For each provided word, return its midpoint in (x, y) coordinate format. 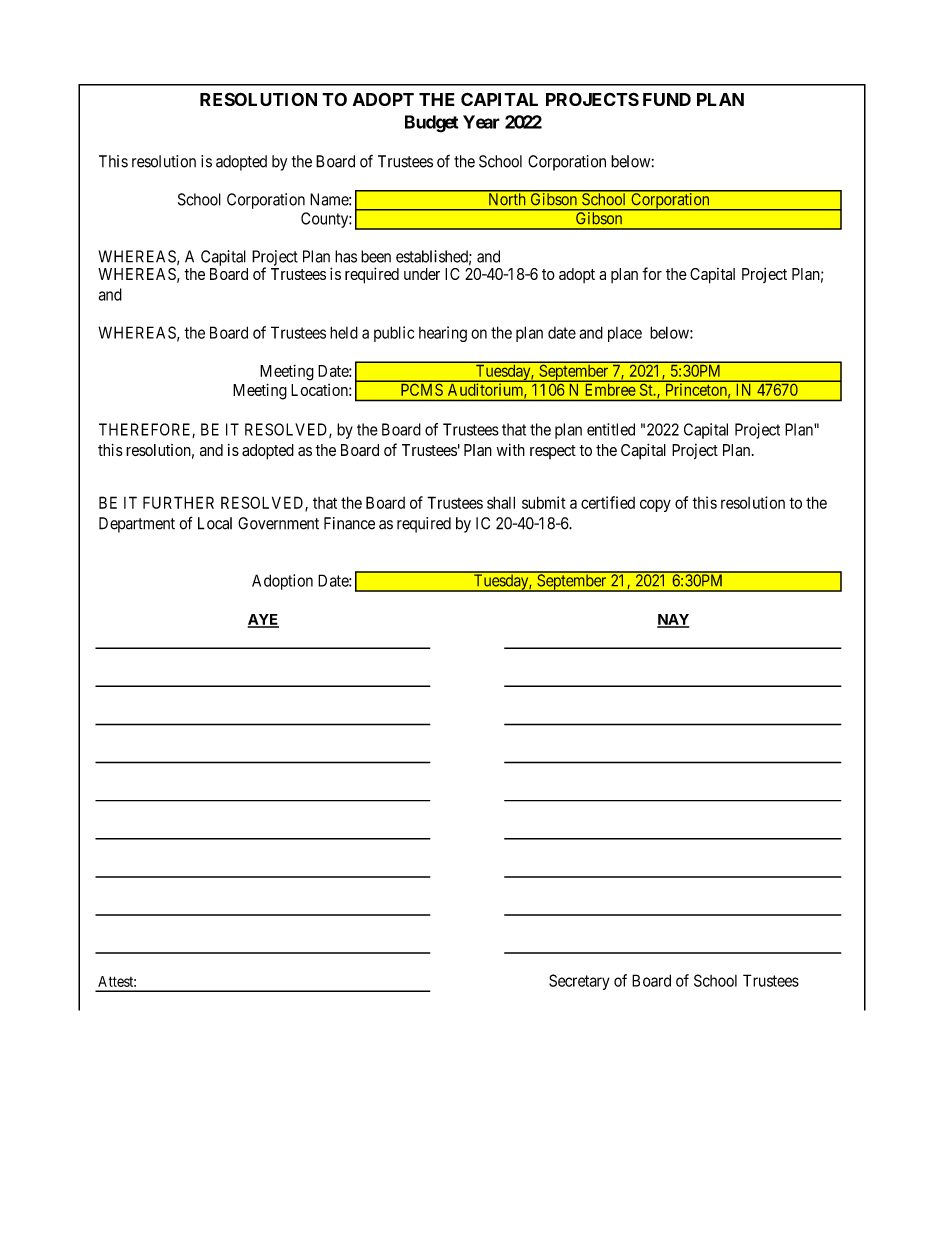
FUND (667, 99)
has (346, 256)
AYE (263, 620)
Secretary (579, 982)
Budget (432, 124)
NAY (673, 620)
